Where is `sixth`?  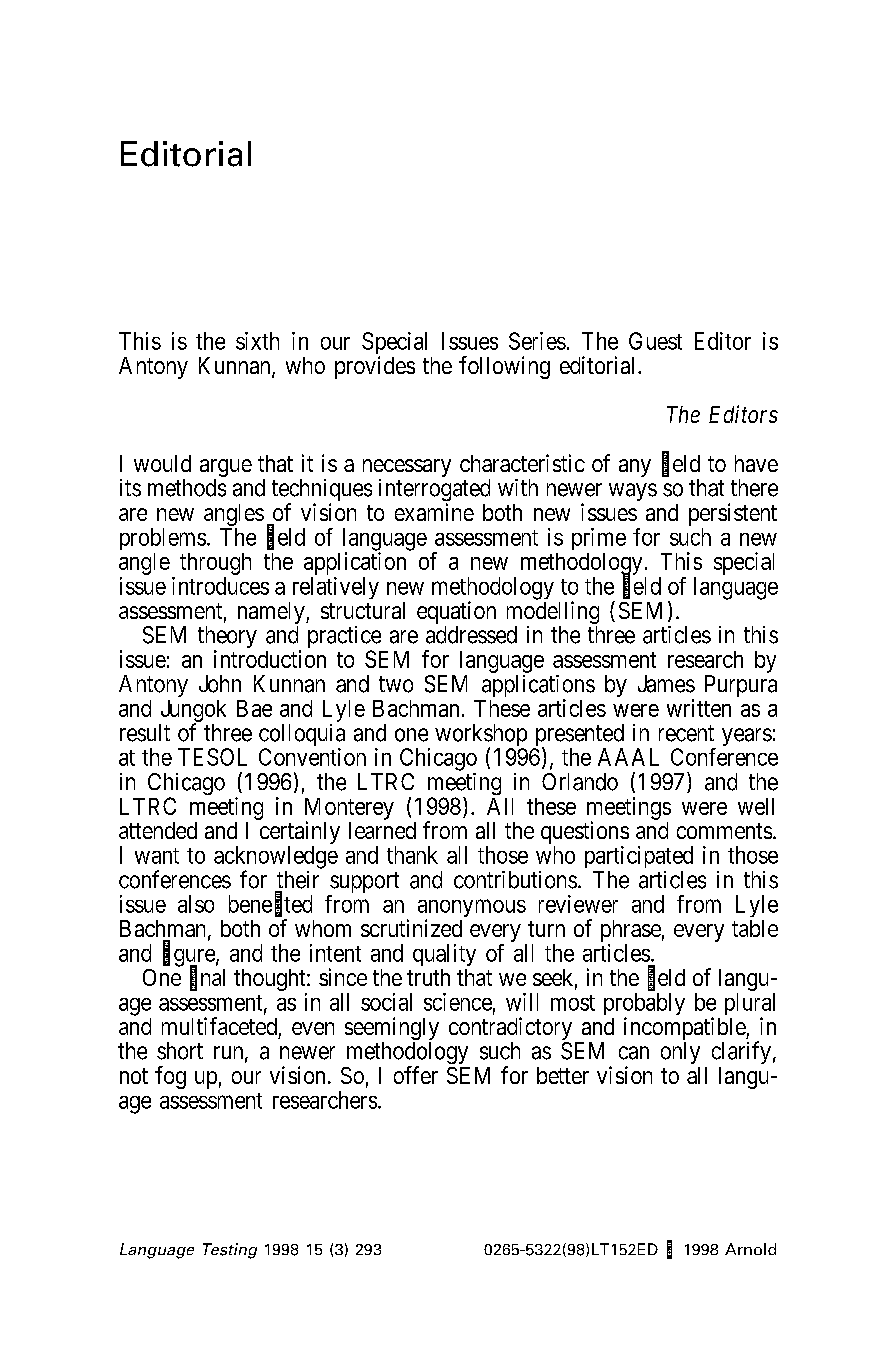
sixth is located at coordinates (257, 341).
